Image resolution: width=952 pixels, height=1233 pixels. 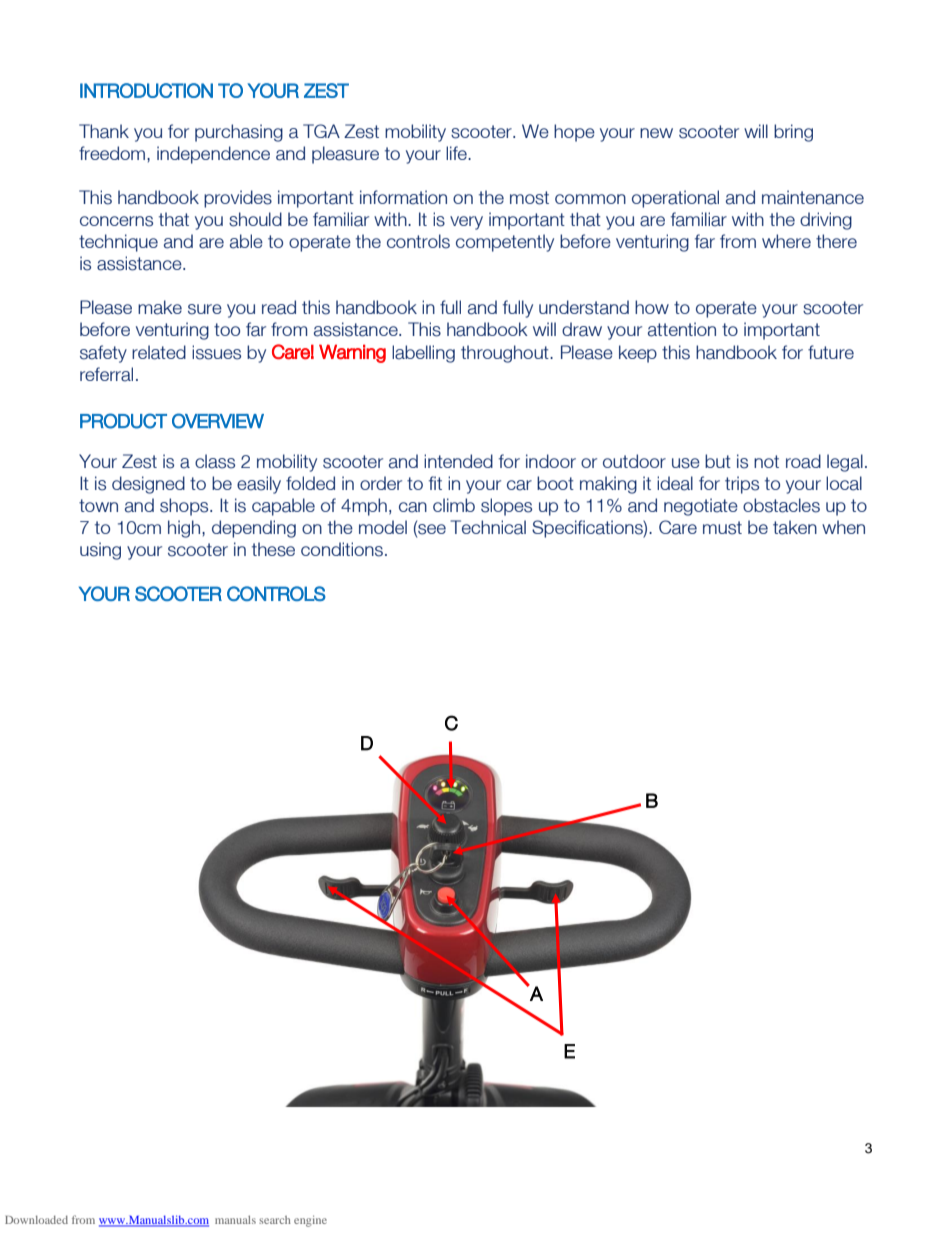 What do you see at coordinates (831, 352) in the screenshot?
I see `future` at bounding box center [831, 352].
